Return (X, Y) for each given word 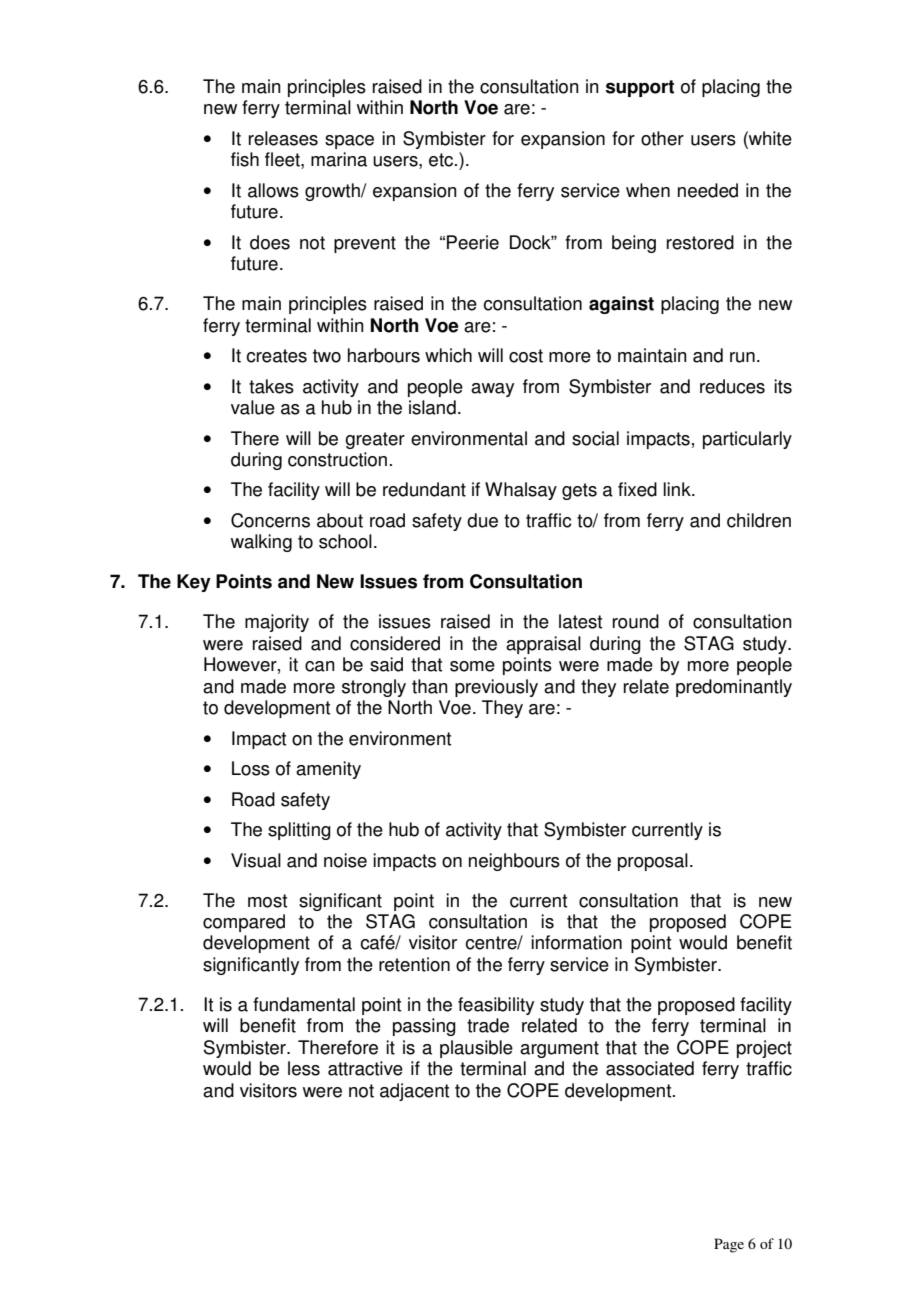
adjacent (414, 1092)
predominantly (734, 688)
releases (283, 138)
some (472, 666)
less (304, 1068)
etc (442, 160)
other (662, 138)
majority (277, 623)
